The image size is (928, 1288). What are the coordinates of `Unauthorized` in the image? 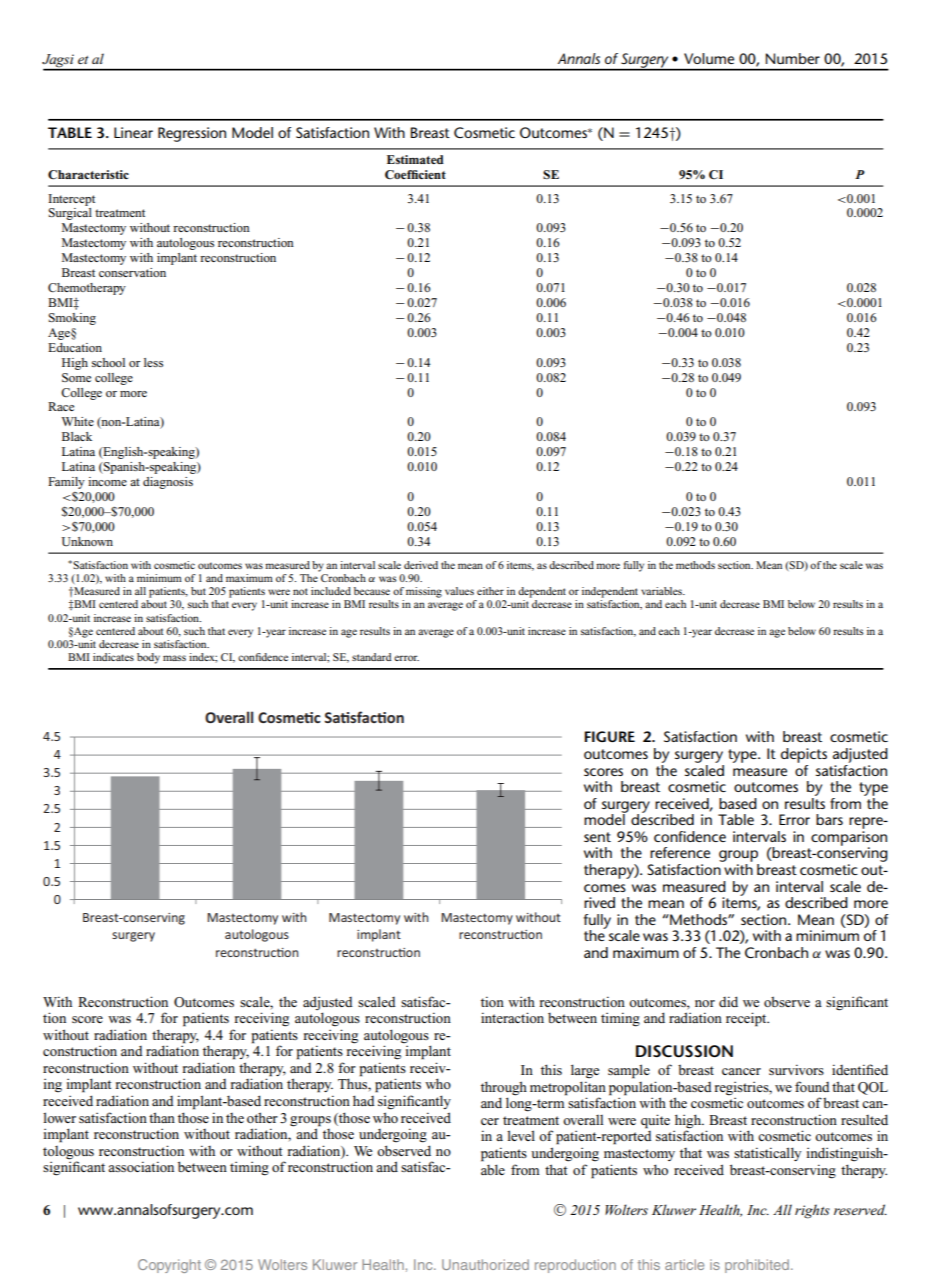 It's located at (485, 1264).
